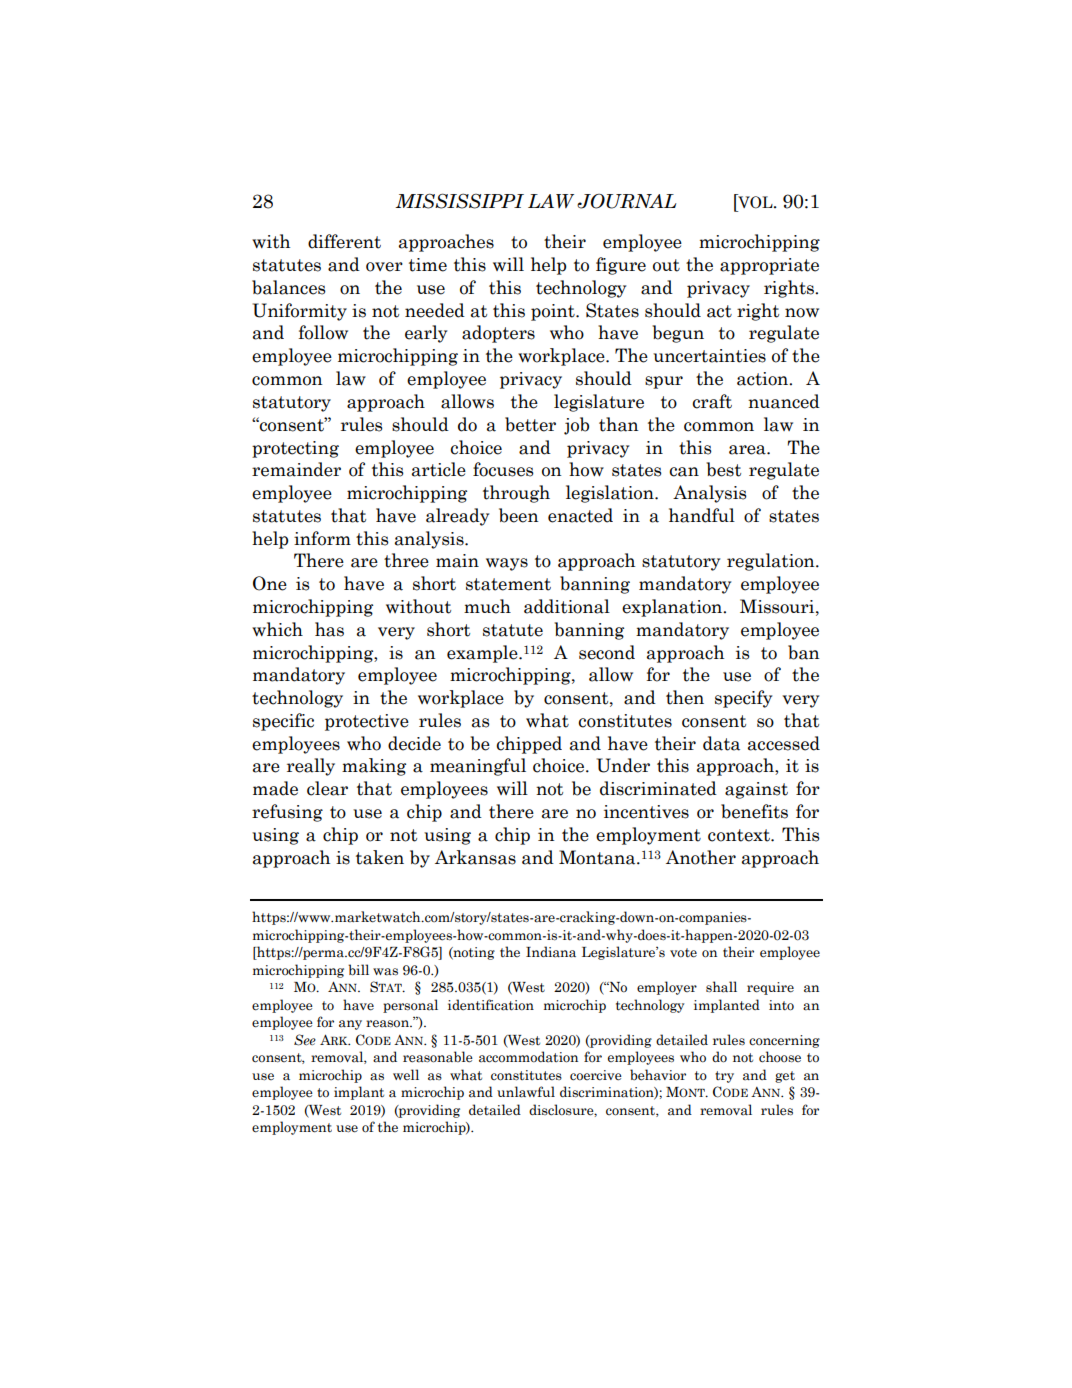  Describe the element at coordinates (478, 767) in the document. I see `meaningful` at that location.
